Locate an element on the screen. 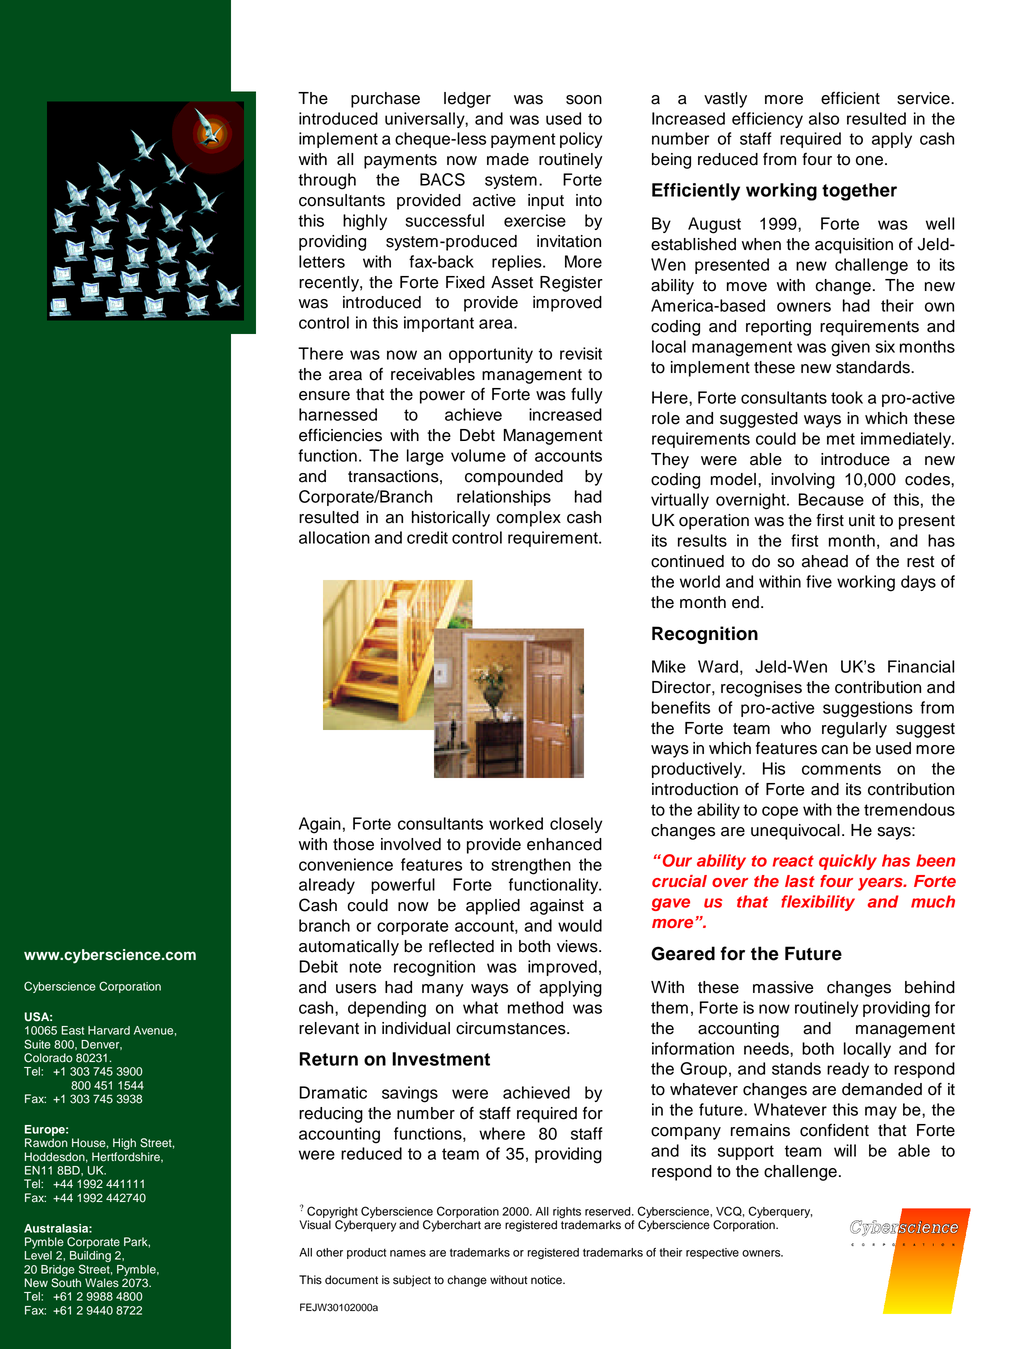 The height and width of the screenshot is (1349, 1014). notice is located at coordinates (547, 1280).
